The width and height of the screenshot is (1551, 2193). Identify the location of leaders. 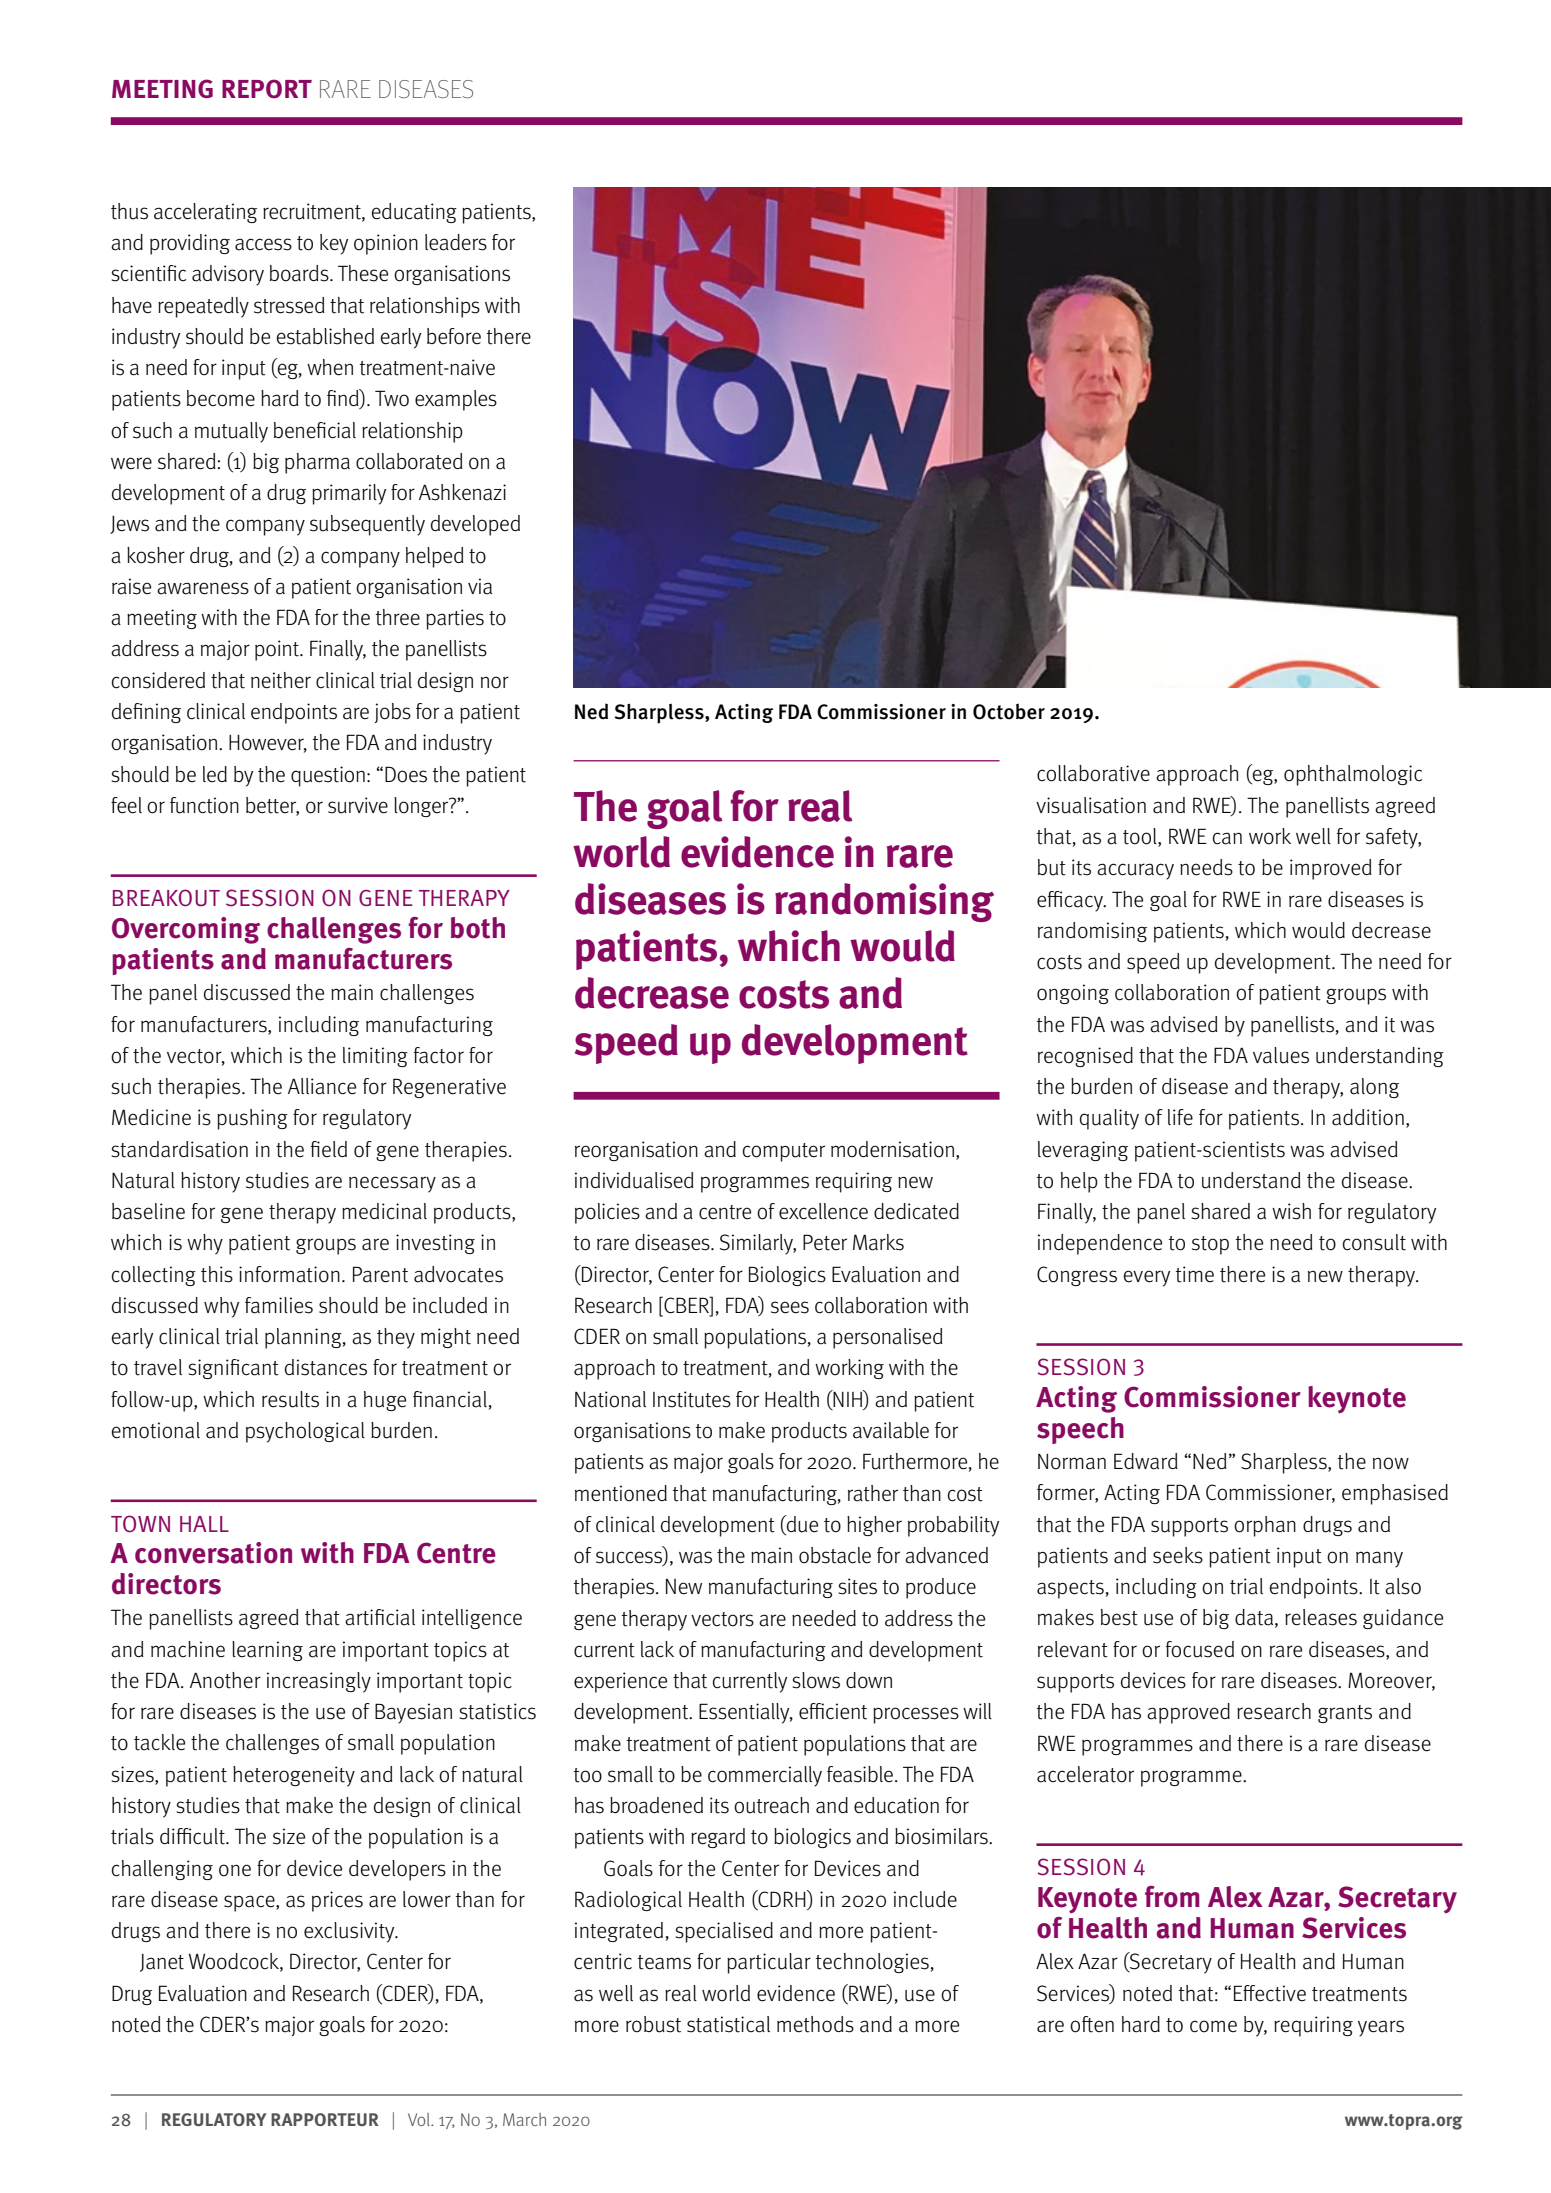
(456, 242).
